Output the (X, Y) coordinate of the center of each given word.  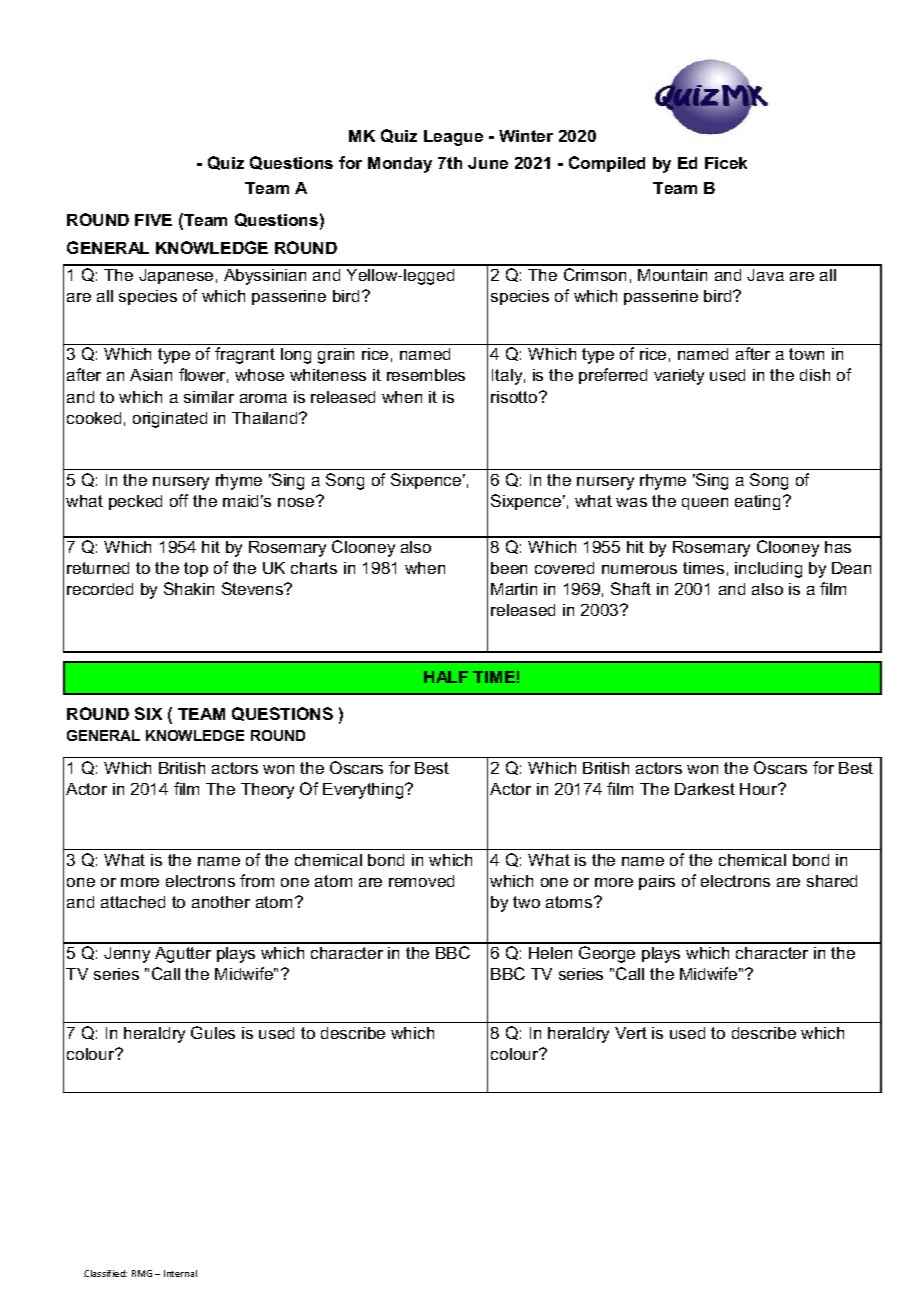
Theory (267, 791)
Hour (760, 789)
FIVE (153, 220)
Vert (631, 1033)
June (488, 163)
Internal (180, 1273)
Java (765, 275)
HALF (446, 677)
